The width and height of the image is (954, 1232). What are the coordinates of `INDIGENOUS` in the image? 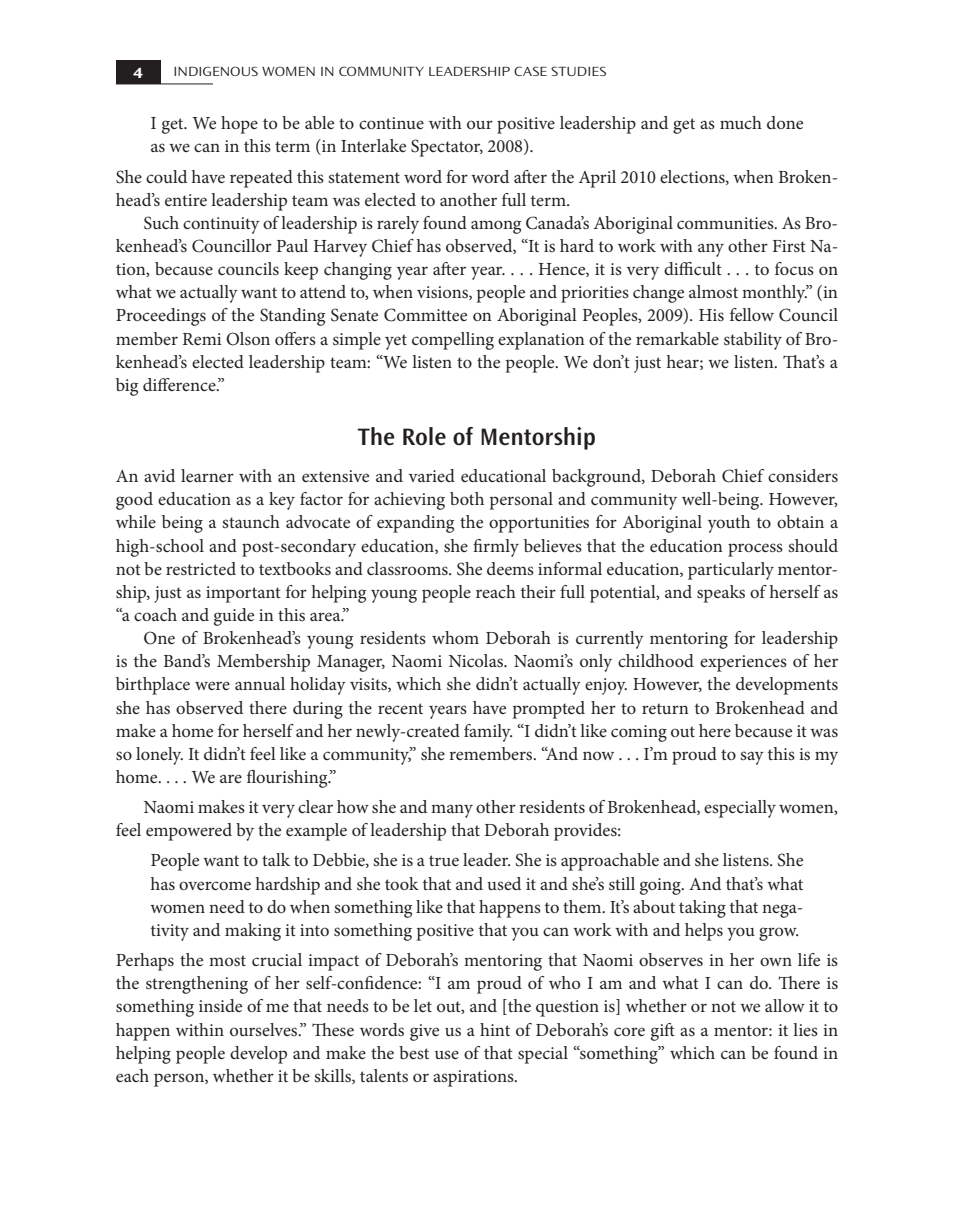 It's located at (216, 71).
